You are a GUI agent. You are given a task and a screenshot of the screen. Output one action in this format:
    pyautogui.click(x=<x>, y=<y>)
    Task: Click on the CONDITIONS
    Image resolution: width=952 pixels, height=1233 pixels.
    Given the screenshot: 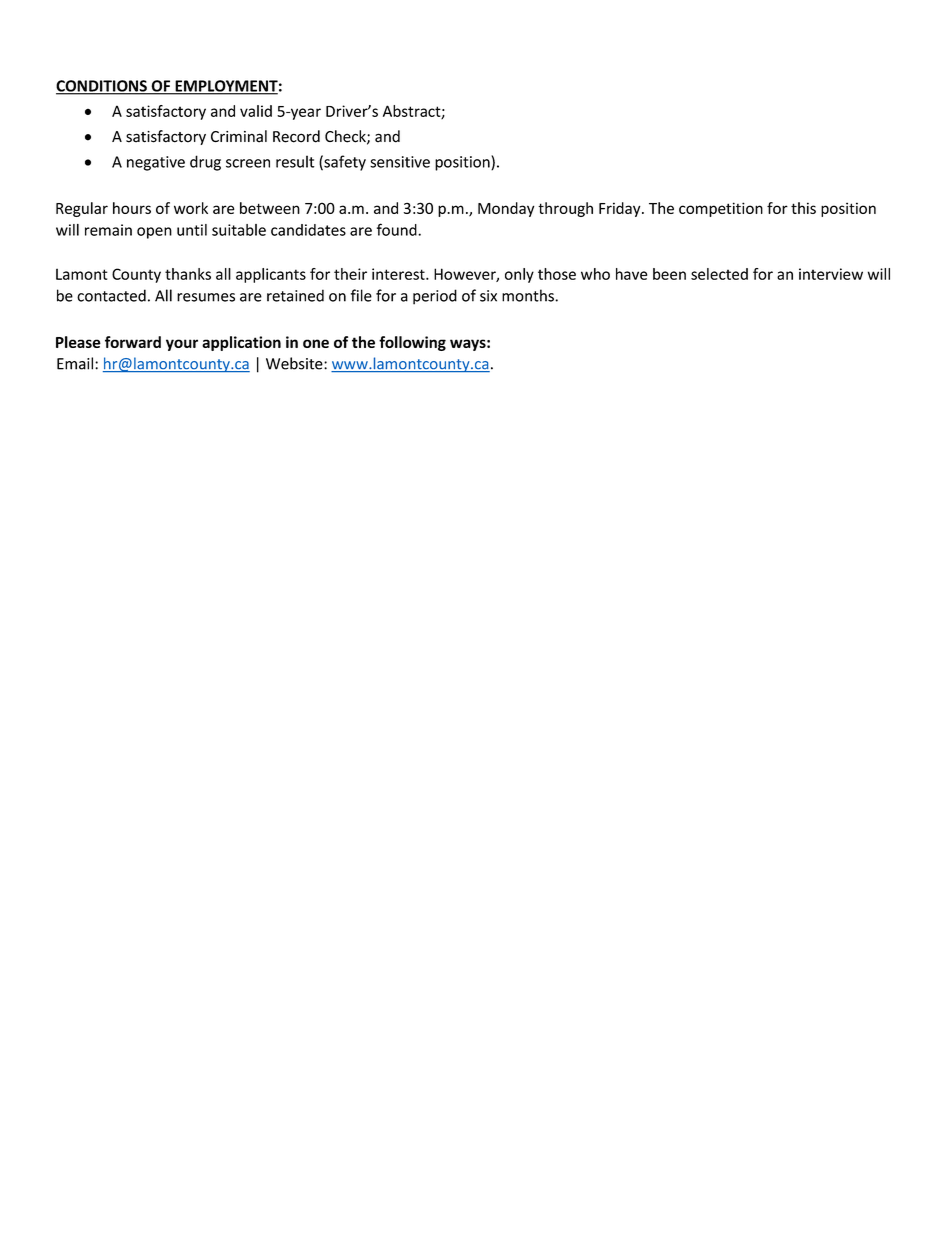 What is the action you would take?
    pyautogui.click(x=102, y=87)
